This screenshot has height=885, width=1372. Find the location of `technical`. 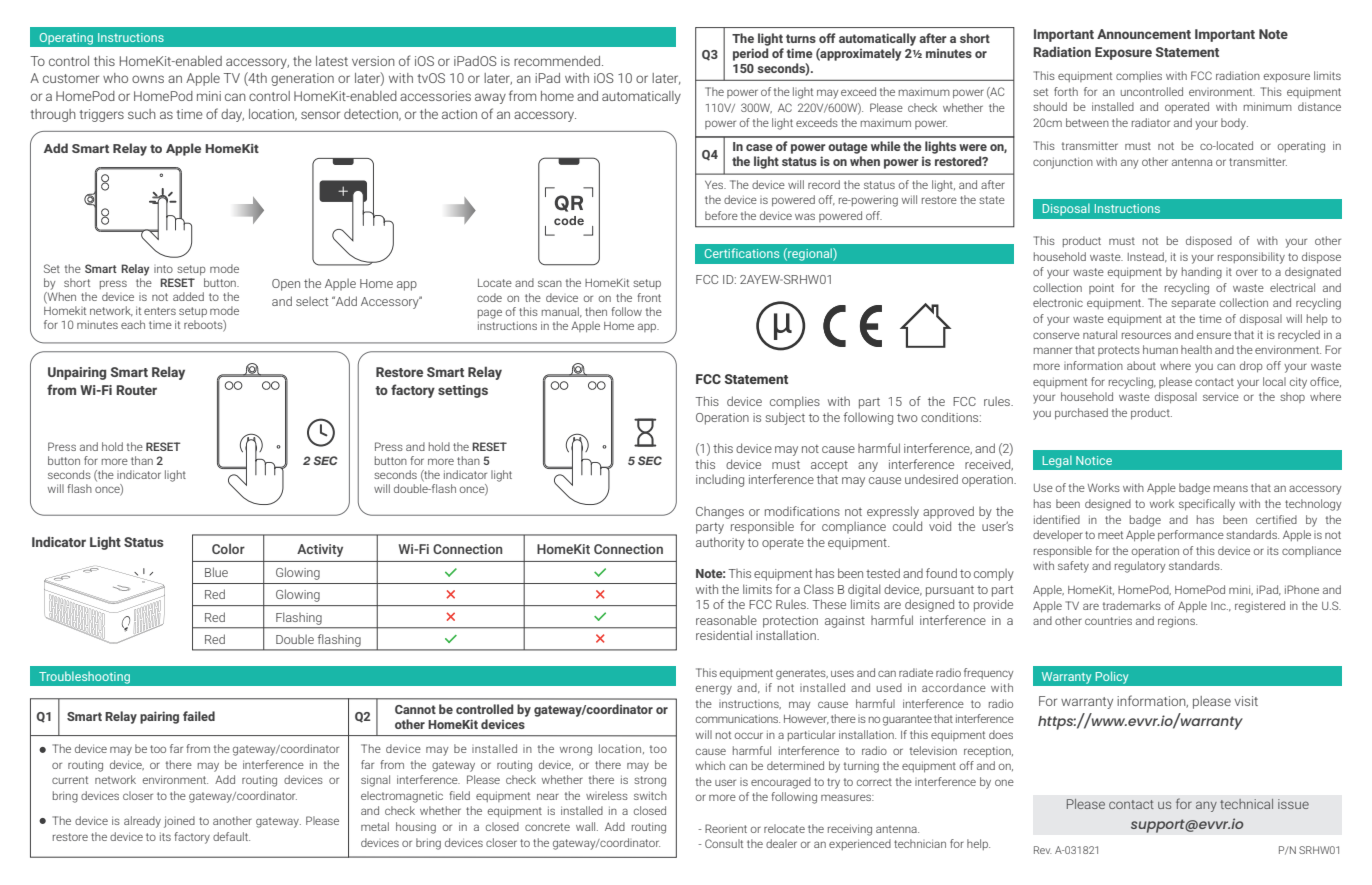

technical is located at coordinates (1246, 804).
